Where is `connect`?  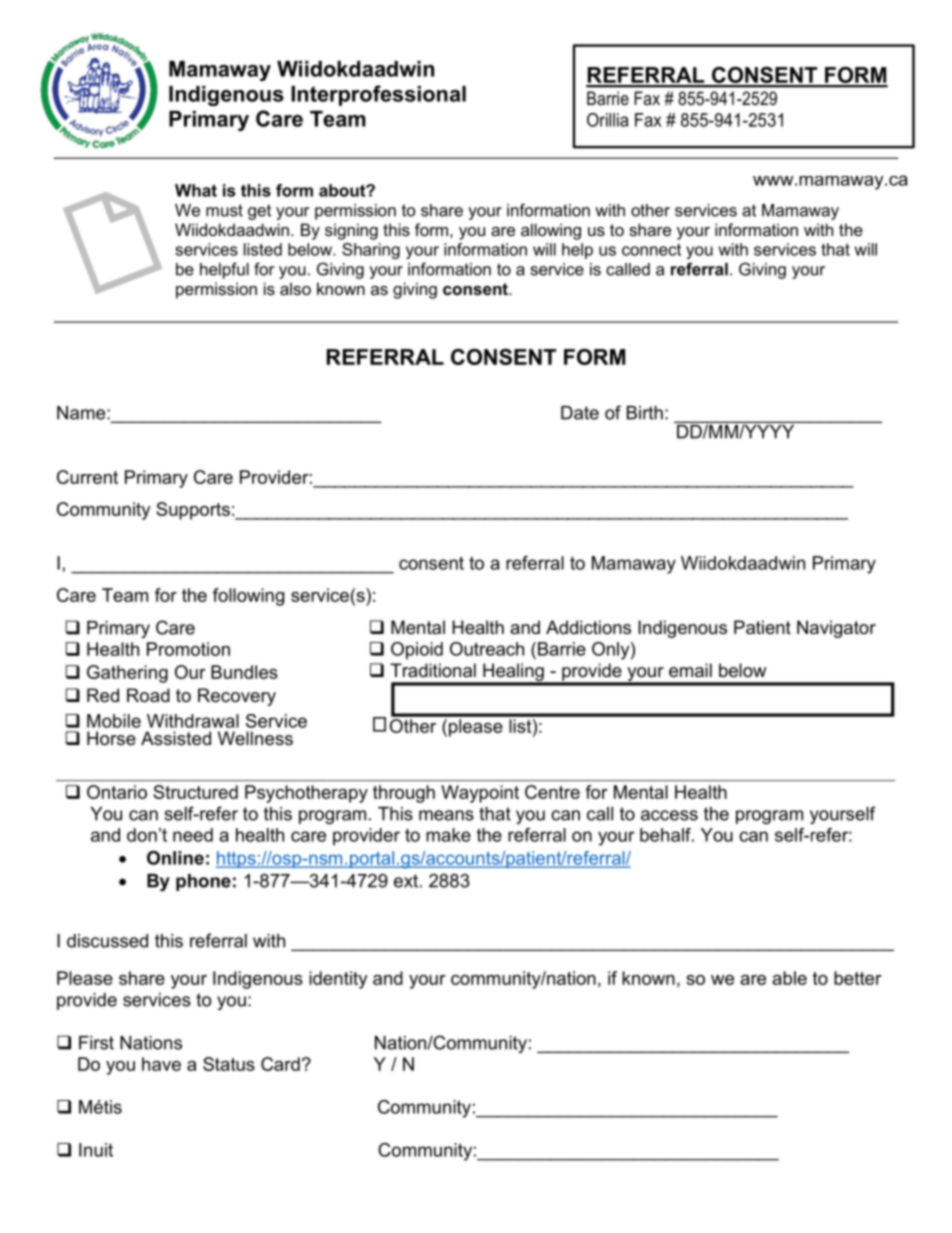 connect is located at coordinates (651, 250).
